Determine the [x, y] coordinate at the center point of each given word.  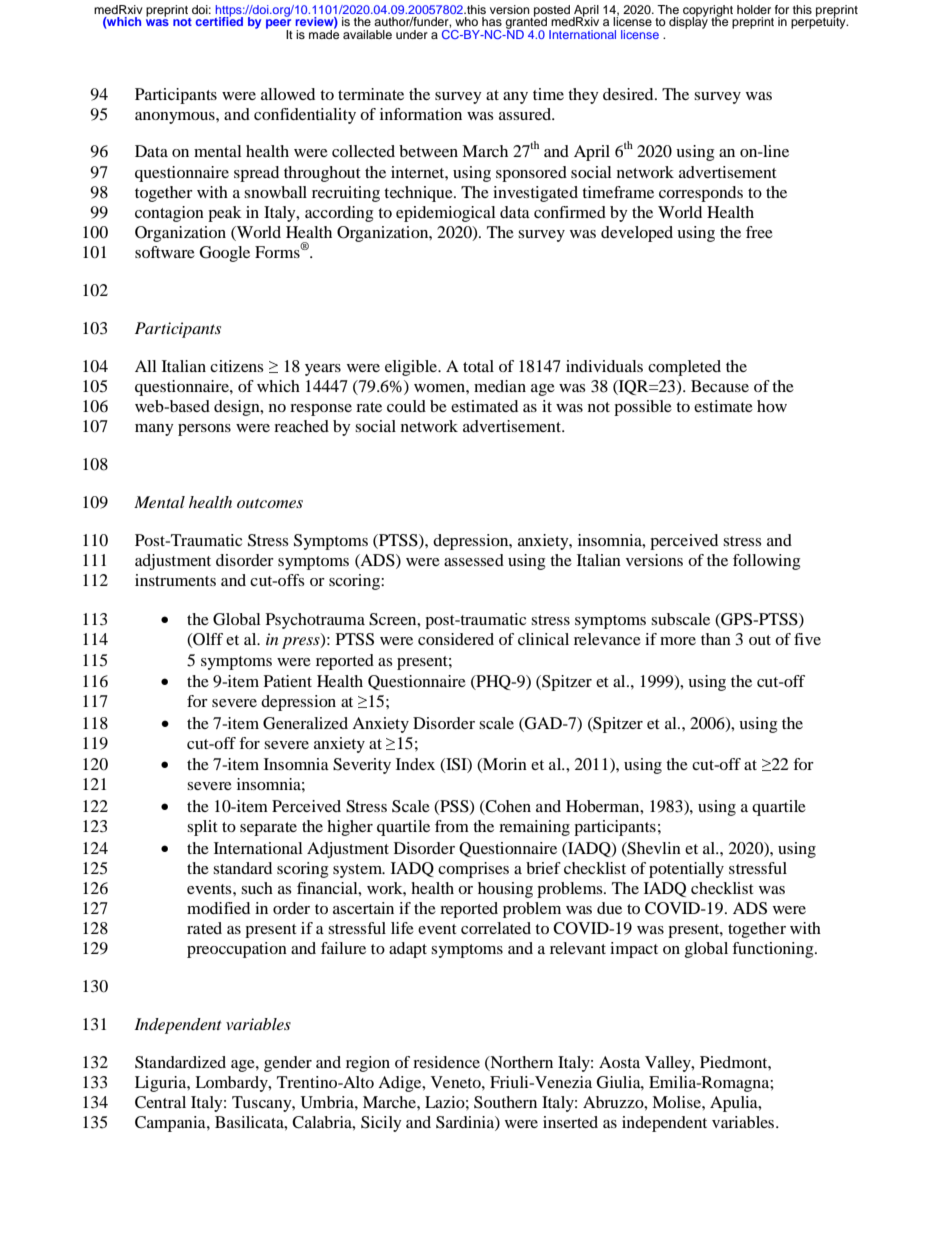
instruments [175, 580]
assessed [474, 560]
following [766, 562]
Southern [505, 1102]
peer [279, 25]
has [492, 21]
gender [288, 1064]
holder [754, 9]
